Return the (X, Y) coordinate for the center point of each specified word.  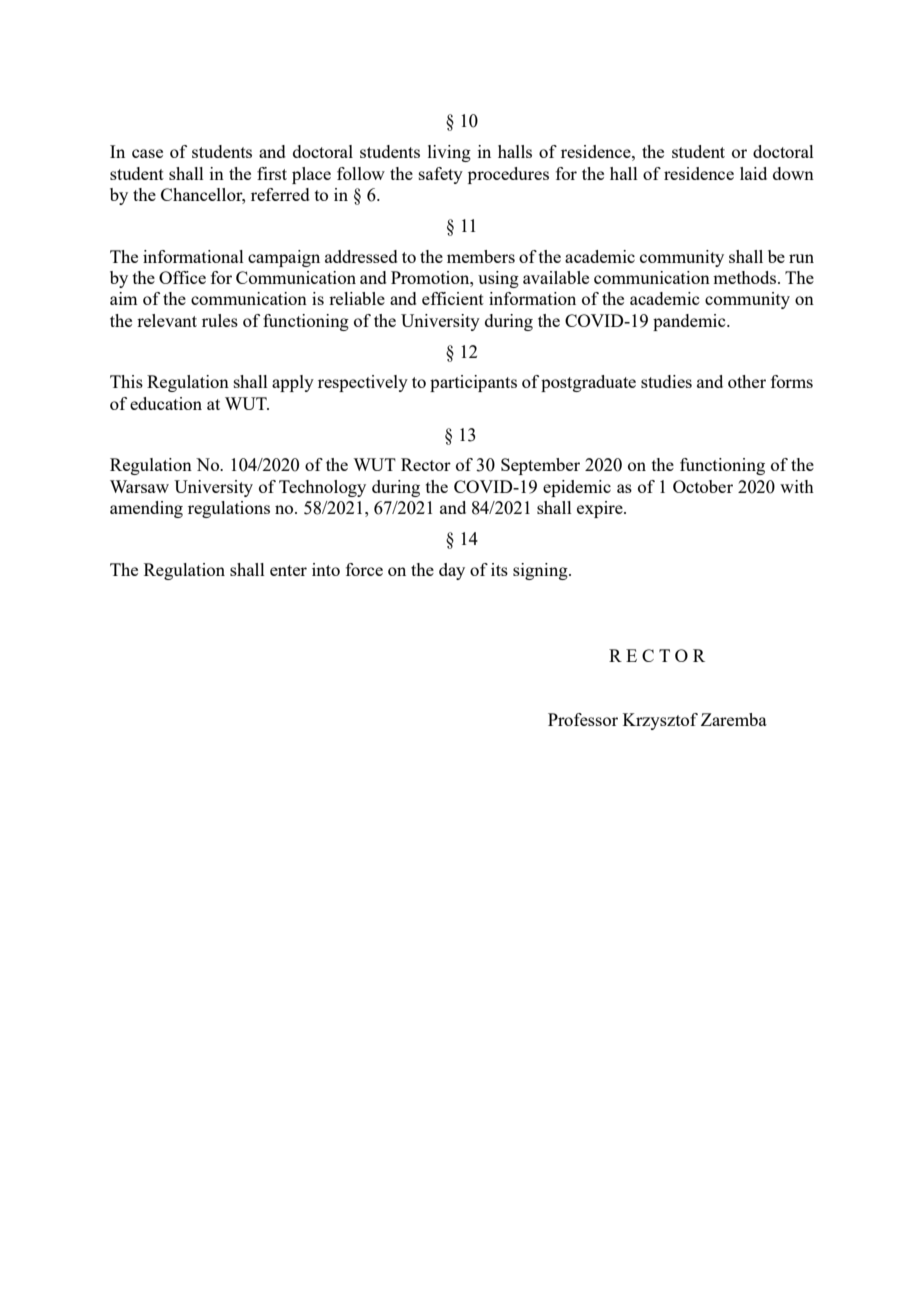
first (272, 173)
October (703, 486)
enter (288, 570)
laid (753, 173)
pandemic (690, 322)
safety (441, 175)
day (452, 571)
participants (473, 383)
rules (220, 320)
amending (146, 509)
